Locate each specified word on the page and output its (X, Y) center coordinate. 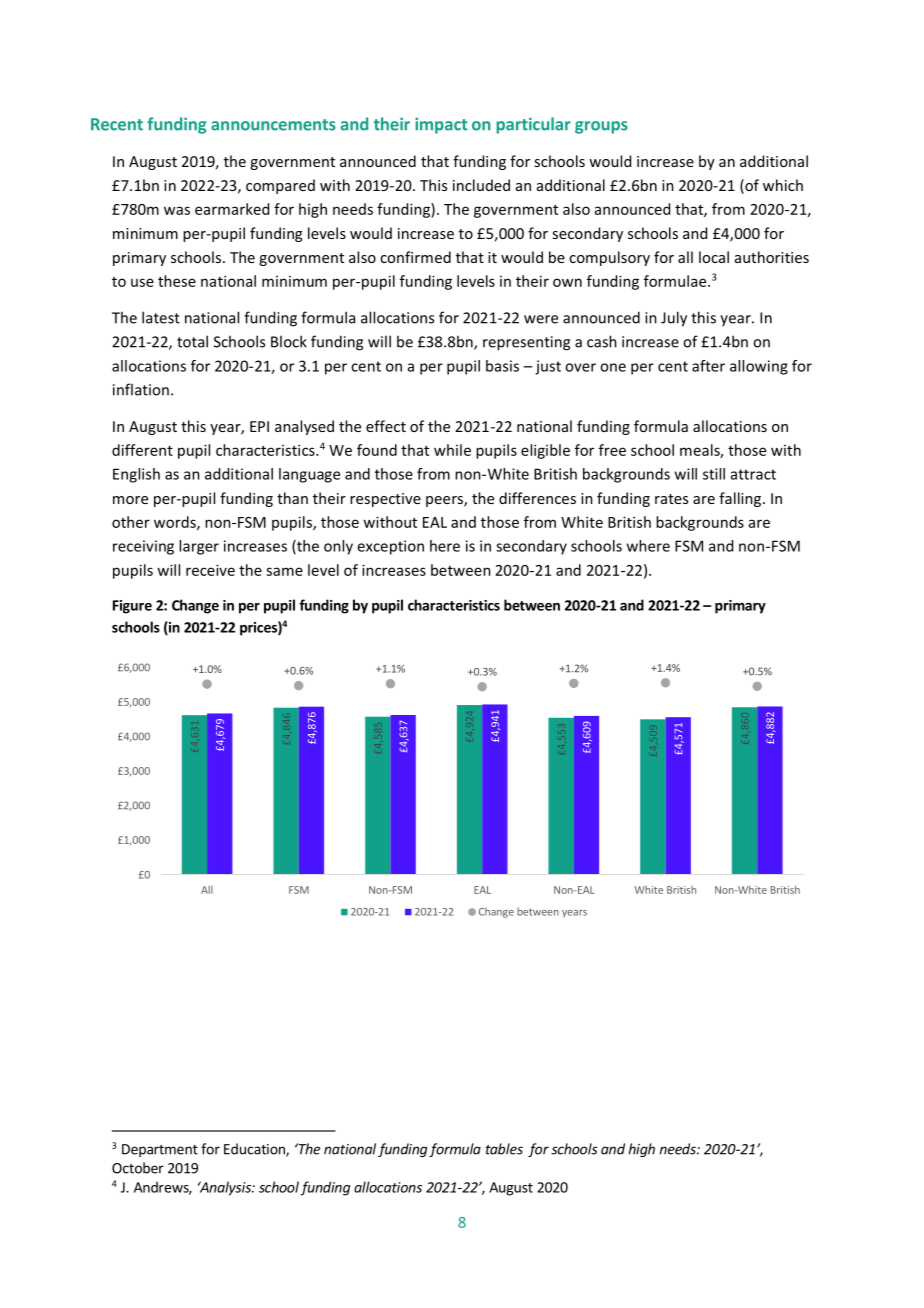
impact (441, 126)
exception (390, 547)
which (783, 185)
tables (504, 1149)
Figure (132, 607)
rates (671, 499)
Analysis (225, 1188)
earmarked (232, 209)
